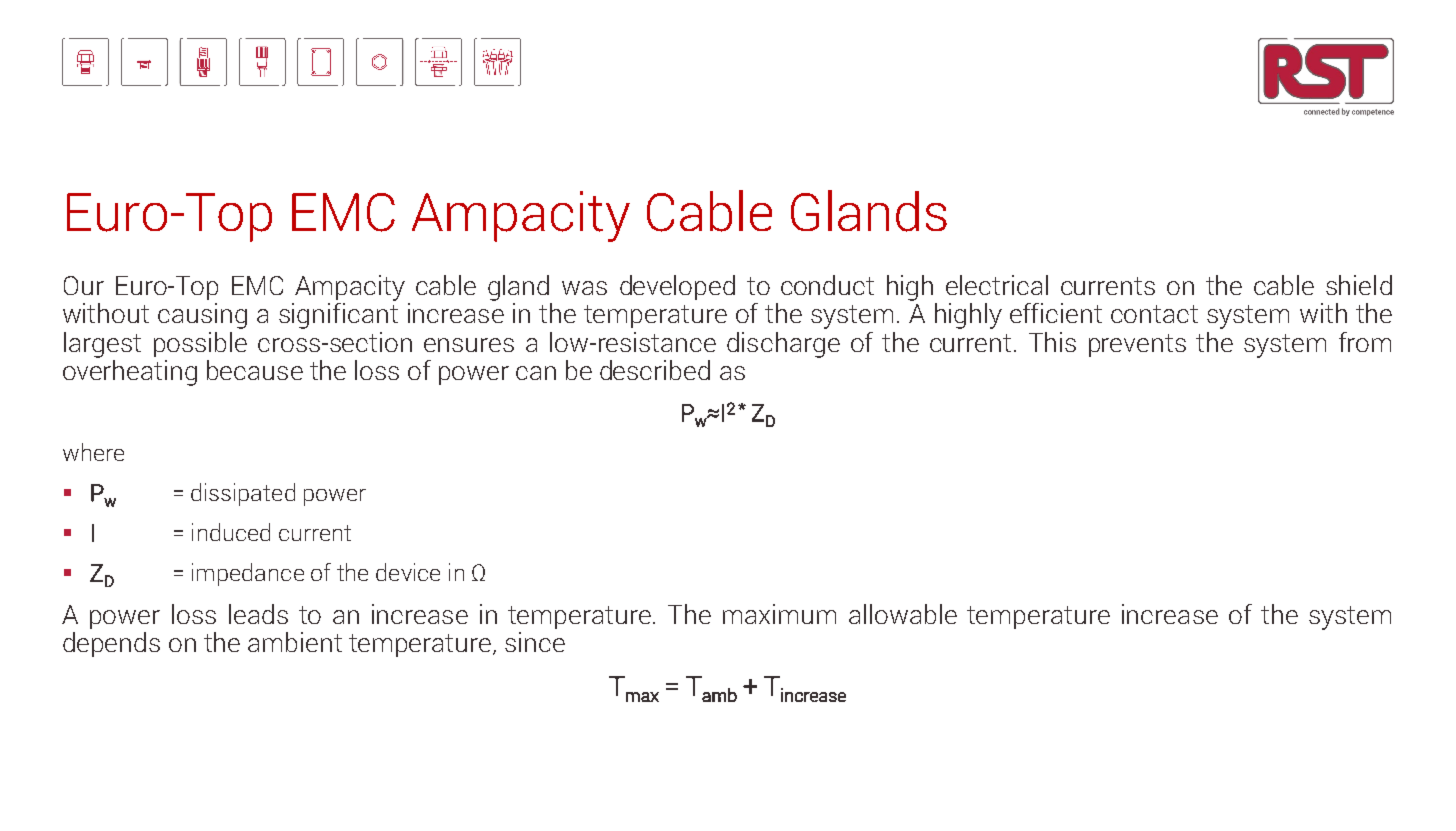 This screenshot has width=1456, height=831. Describe the element at coordinates (535, 642) in the screenshot. I see `since` at that location.
